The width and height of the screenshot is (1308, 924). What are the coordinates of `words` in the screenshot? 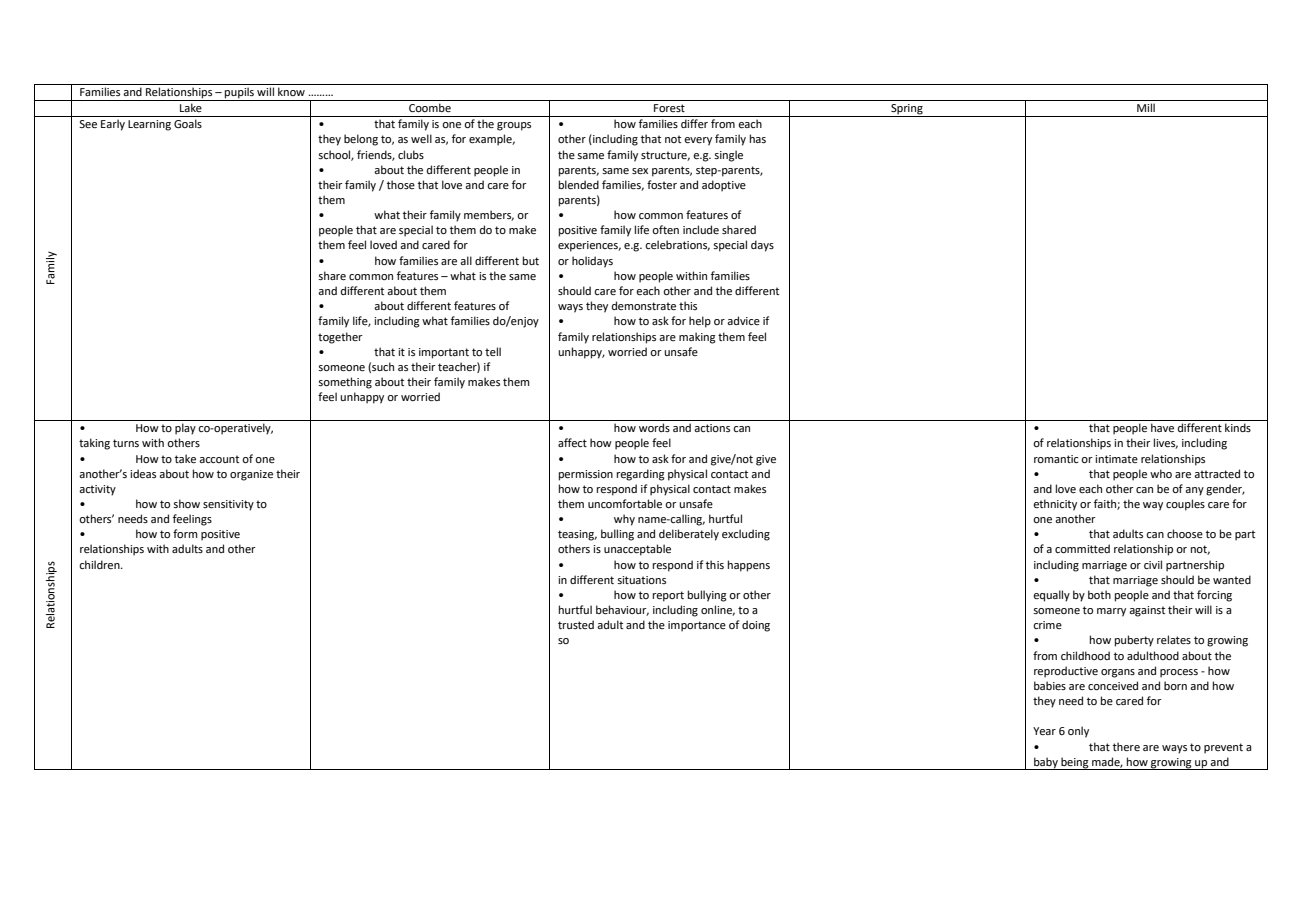 It's located at (654, 427).
